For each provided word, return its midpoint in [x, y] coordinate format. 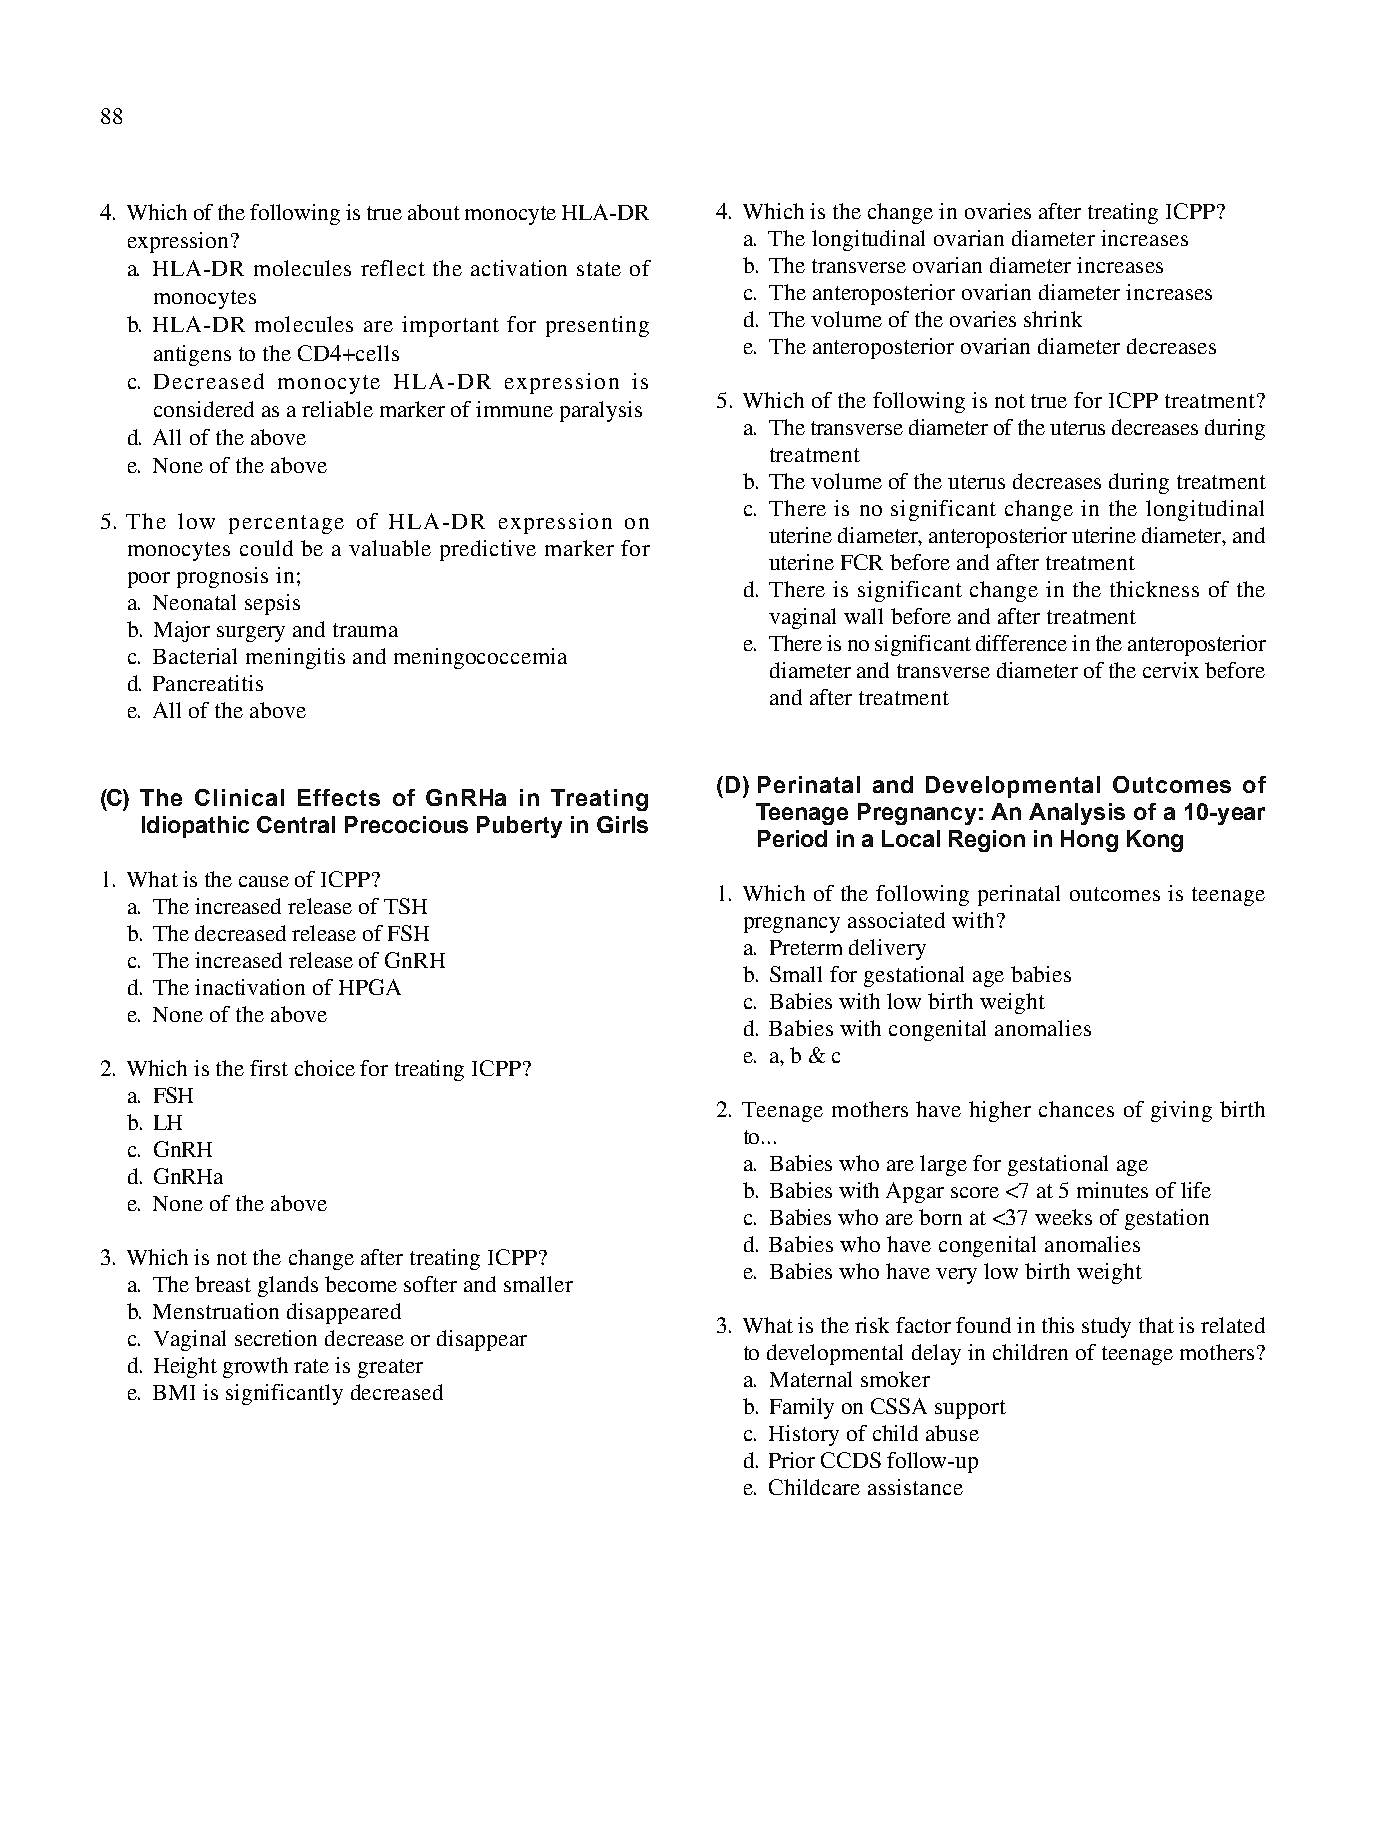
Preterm [806, 947]
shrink [1053, 319]
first [269, 1068]
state [599, 269]
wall [863, 616]
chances [1076, 1109]
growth [255, 1367]
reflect [393, 268]
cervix [1171, 670]
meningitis [295, 658]
